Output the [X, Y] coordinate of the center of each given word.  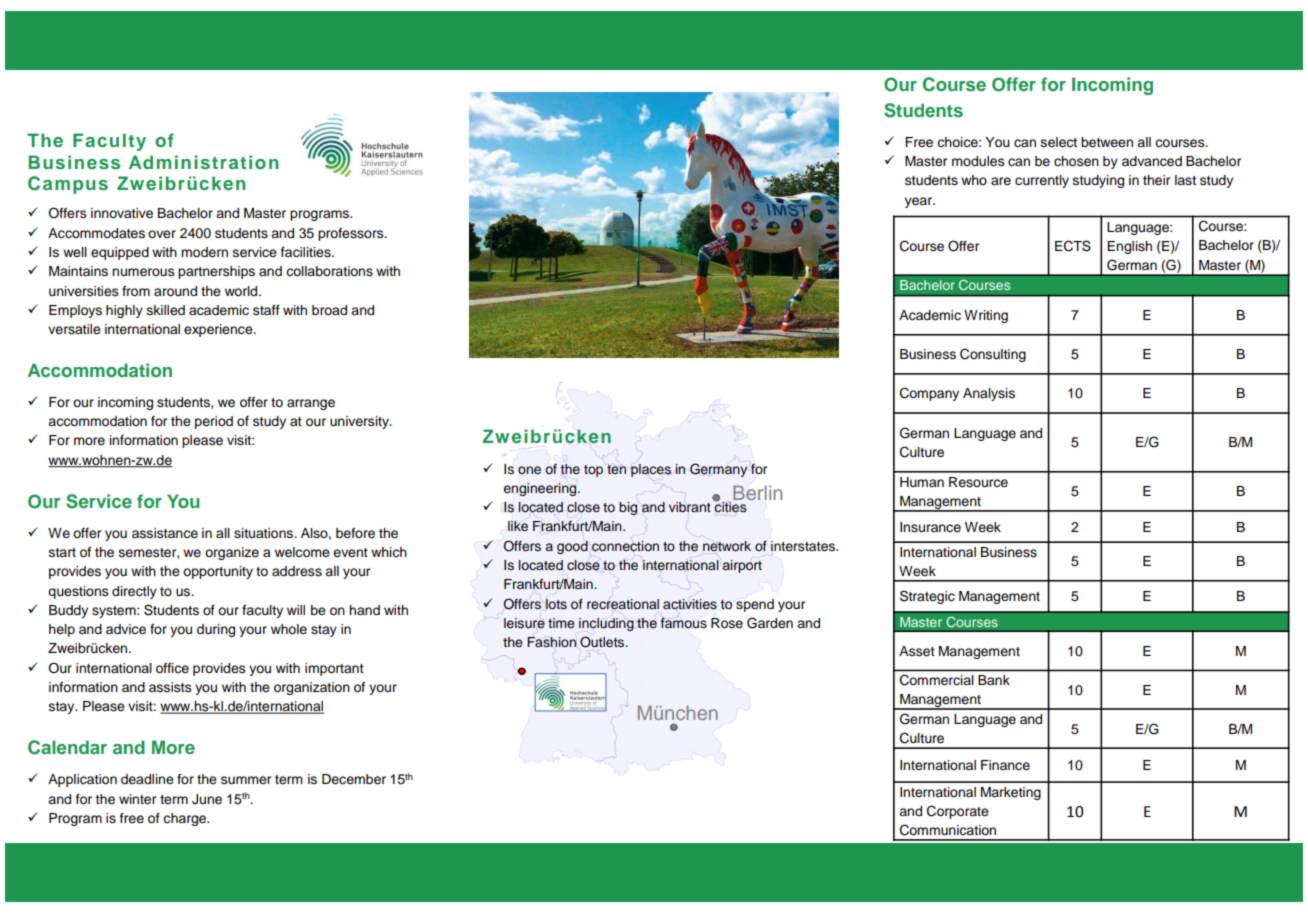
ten [616, 469]
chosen [1076, 161]
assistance [165, 533]
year [920, 202]
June [207, 799]
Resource [978, 482]
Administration [204, 162]
